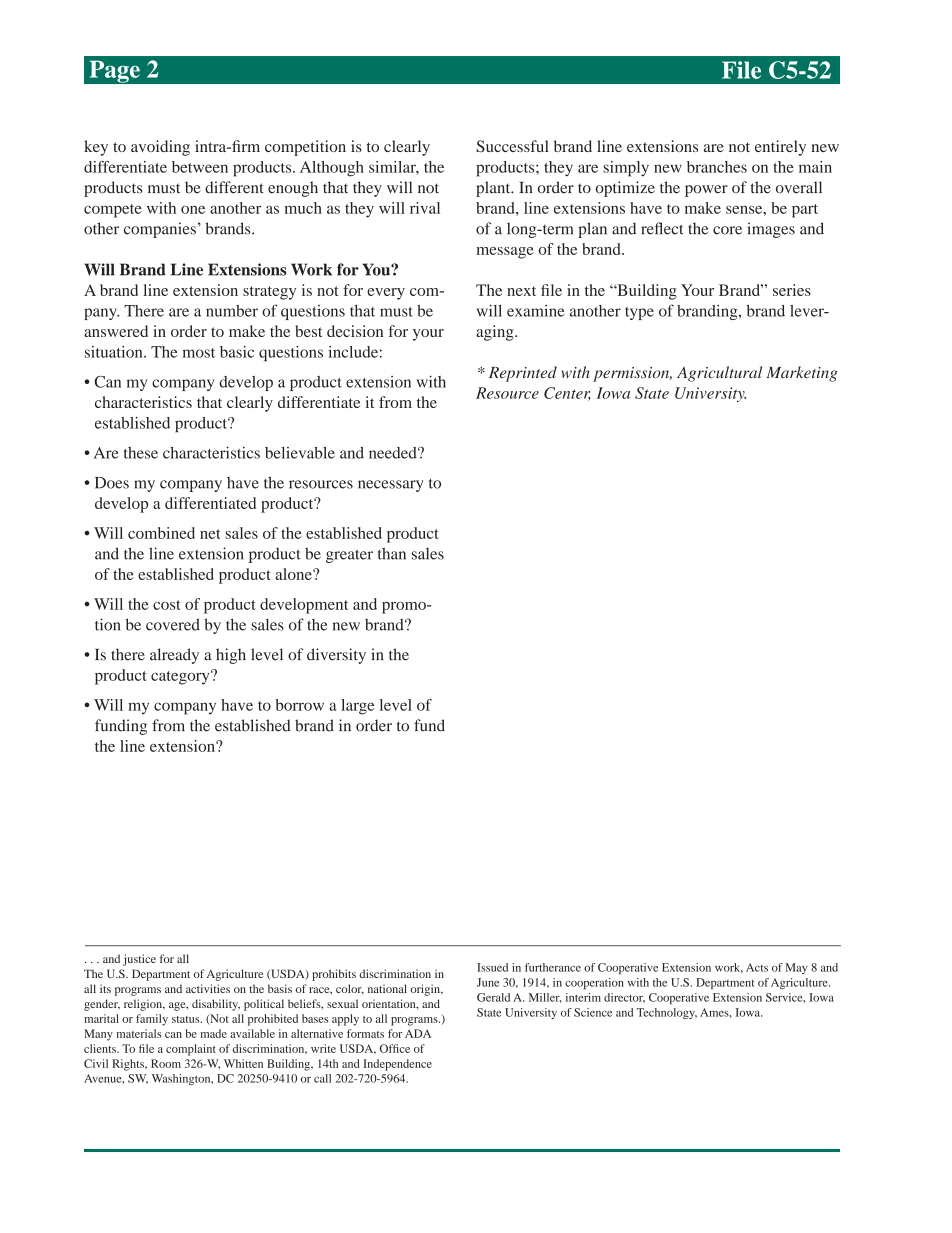 The width and height of the screenshot is (952, 1233). Describe the element at coordinates (741, 70) in the screenshot. I see `File` at that location.
